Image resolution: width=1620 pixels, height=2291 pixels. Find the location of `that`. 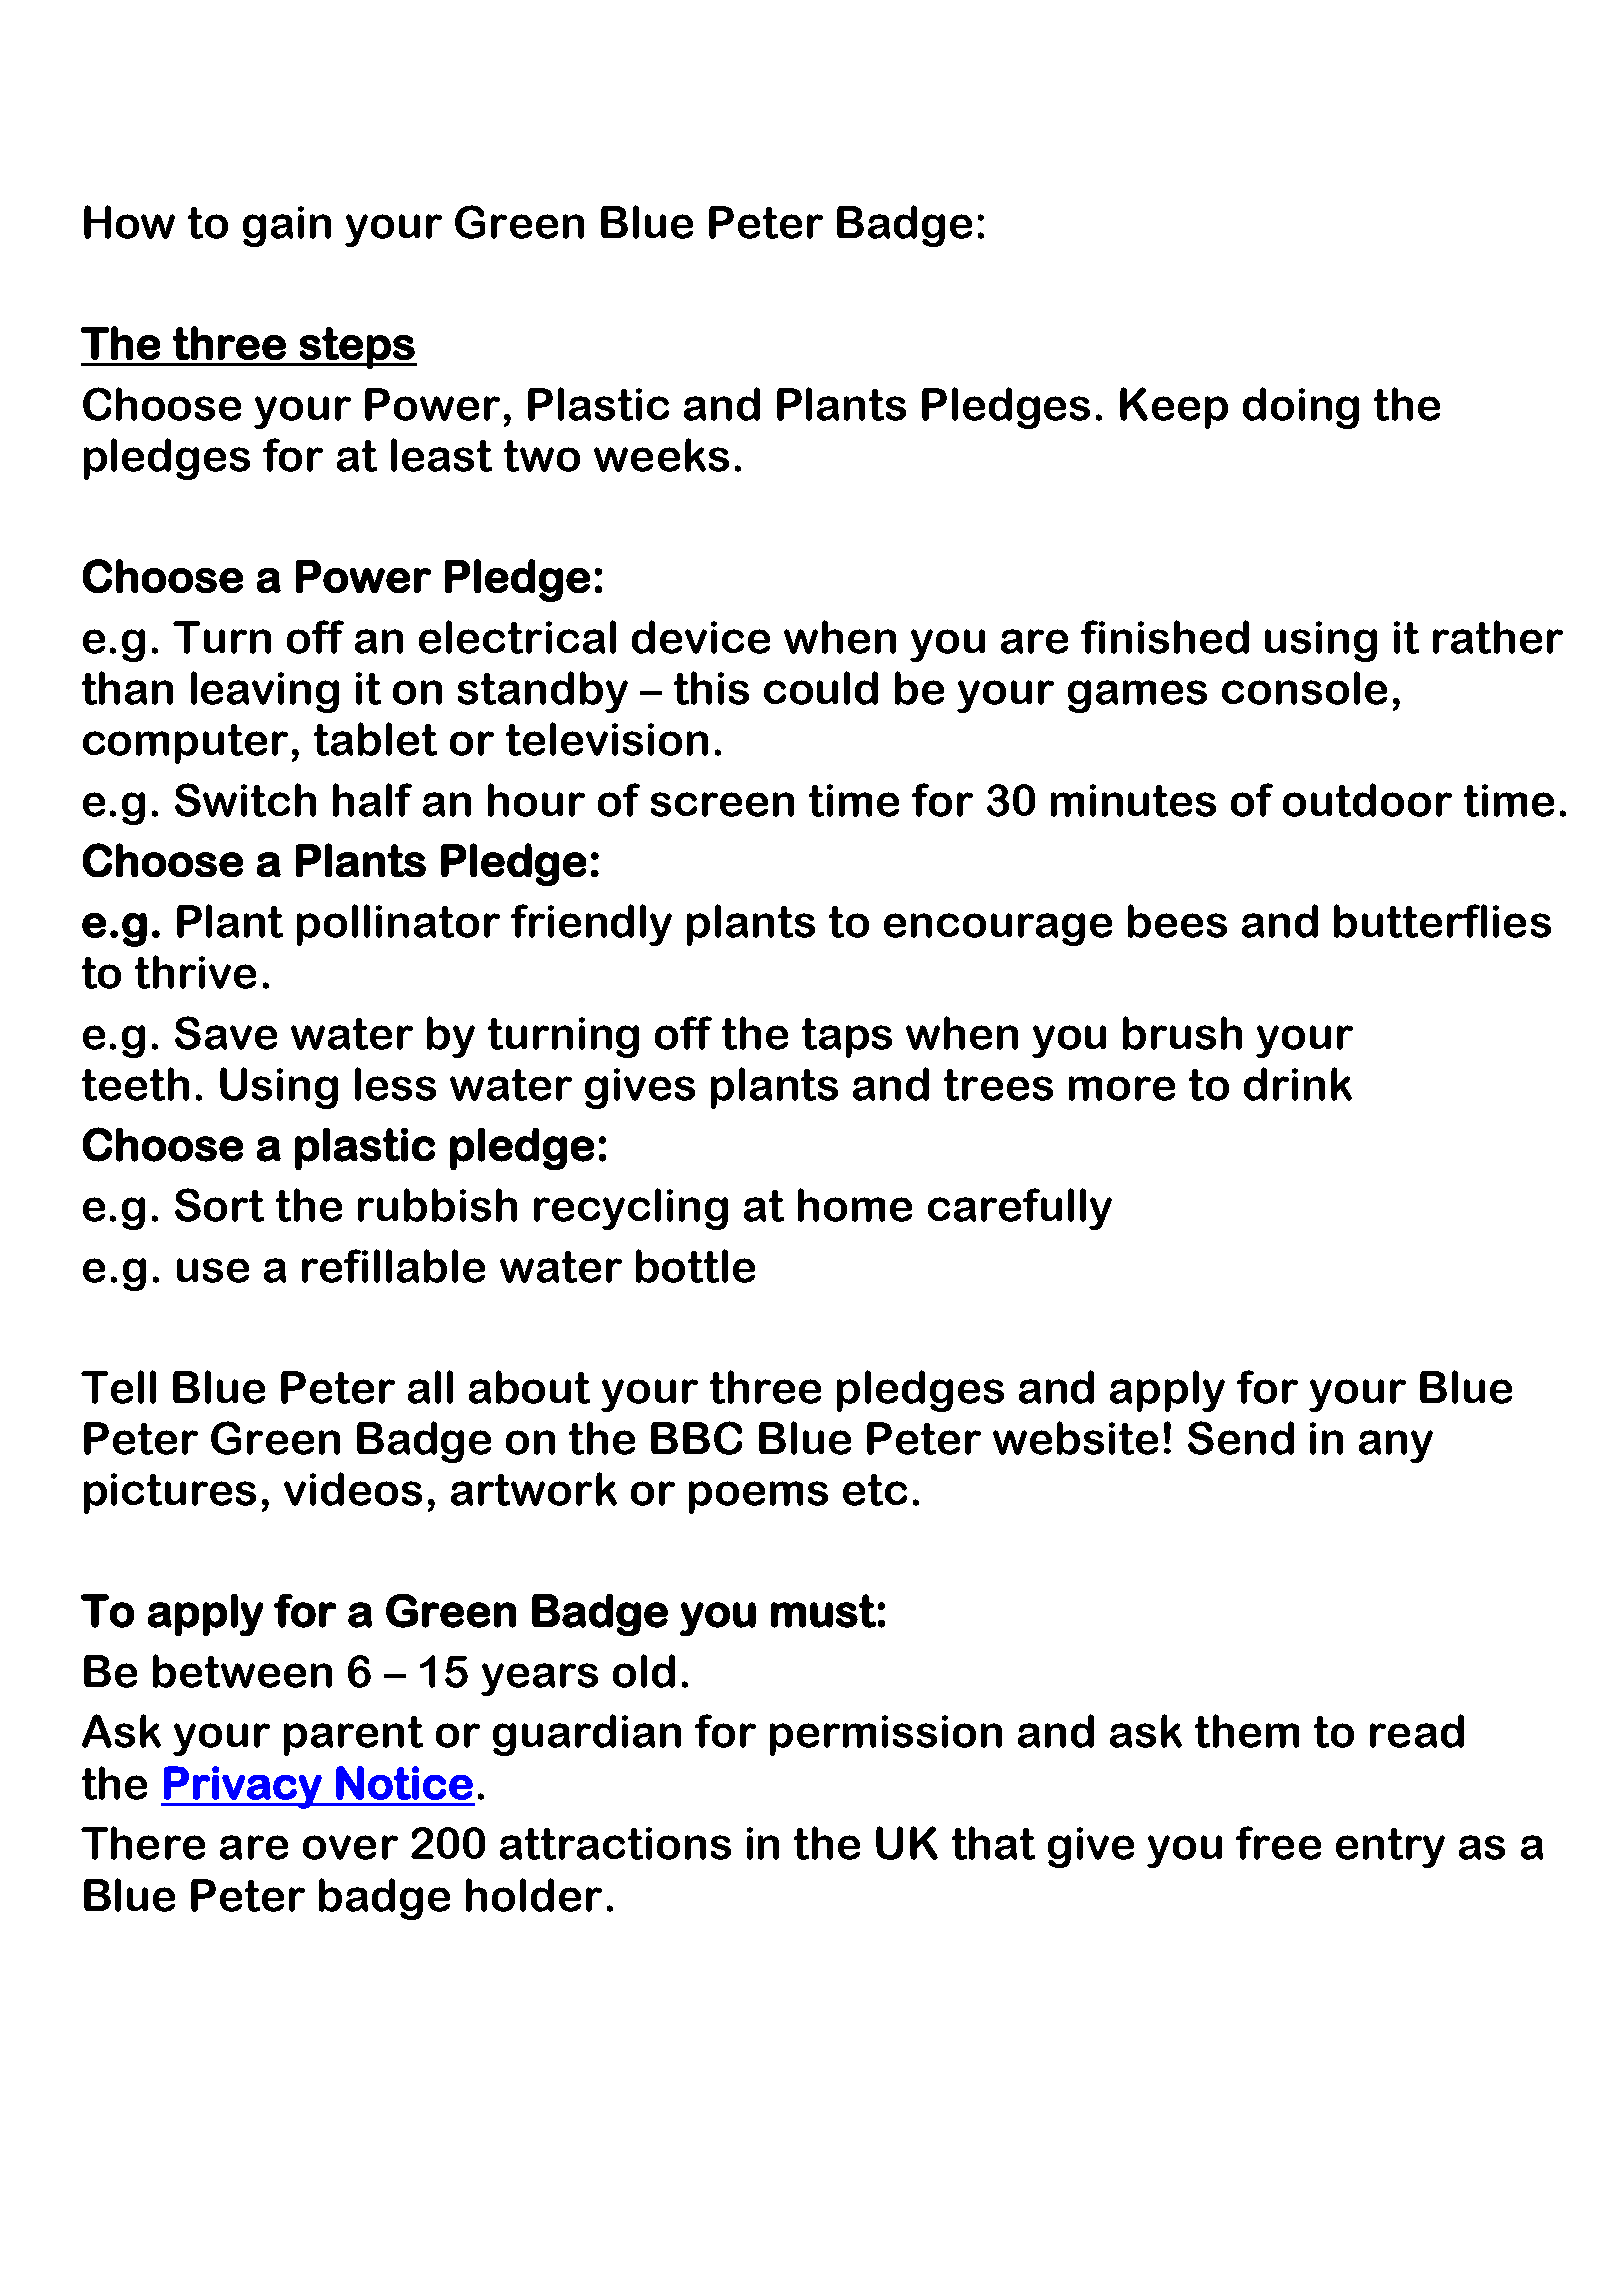

that is located at coordinates (993, 1843).
